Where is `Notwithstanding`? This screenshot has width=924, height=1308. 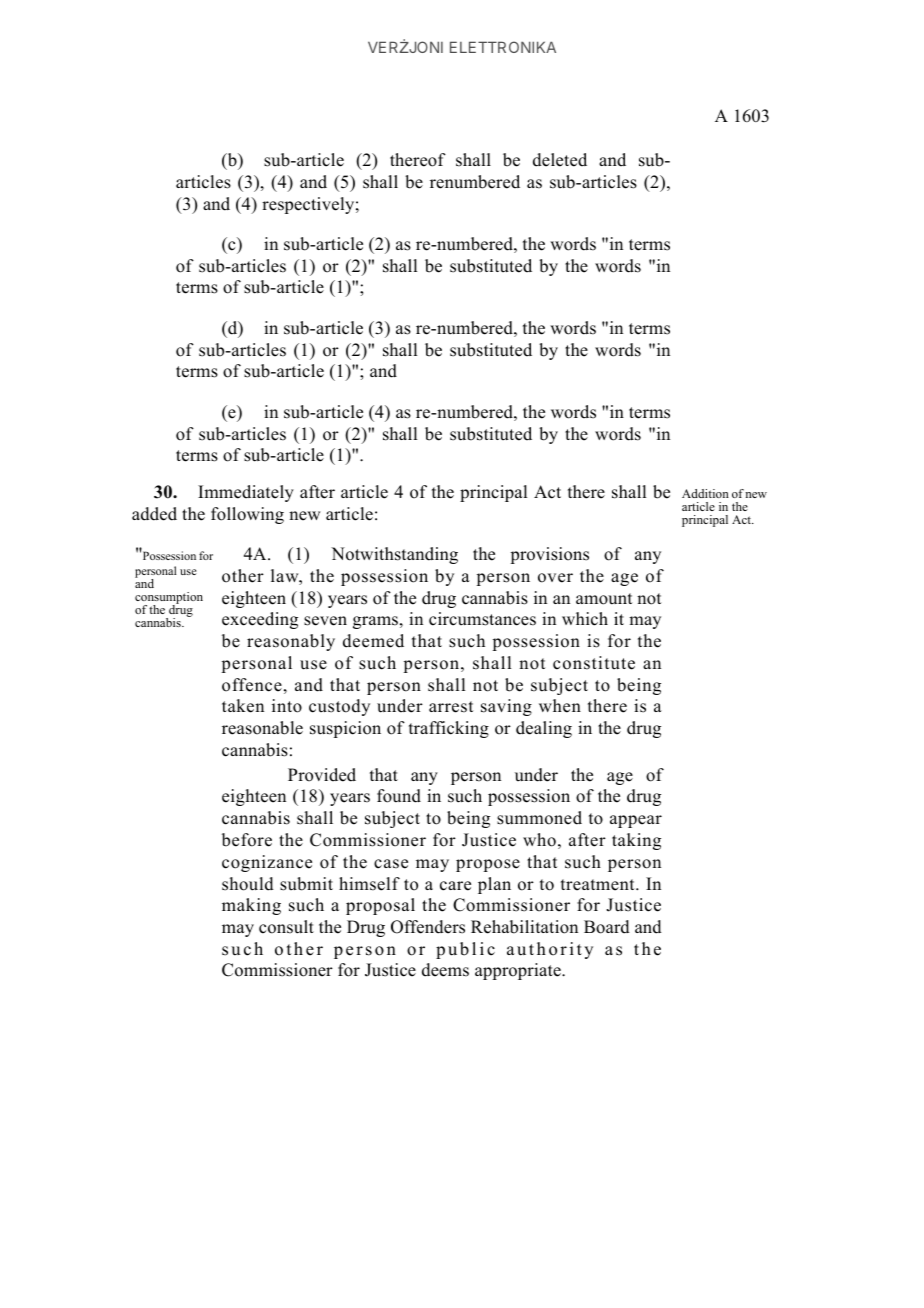
Notwithstanding is located at coordinates (394, 555).
